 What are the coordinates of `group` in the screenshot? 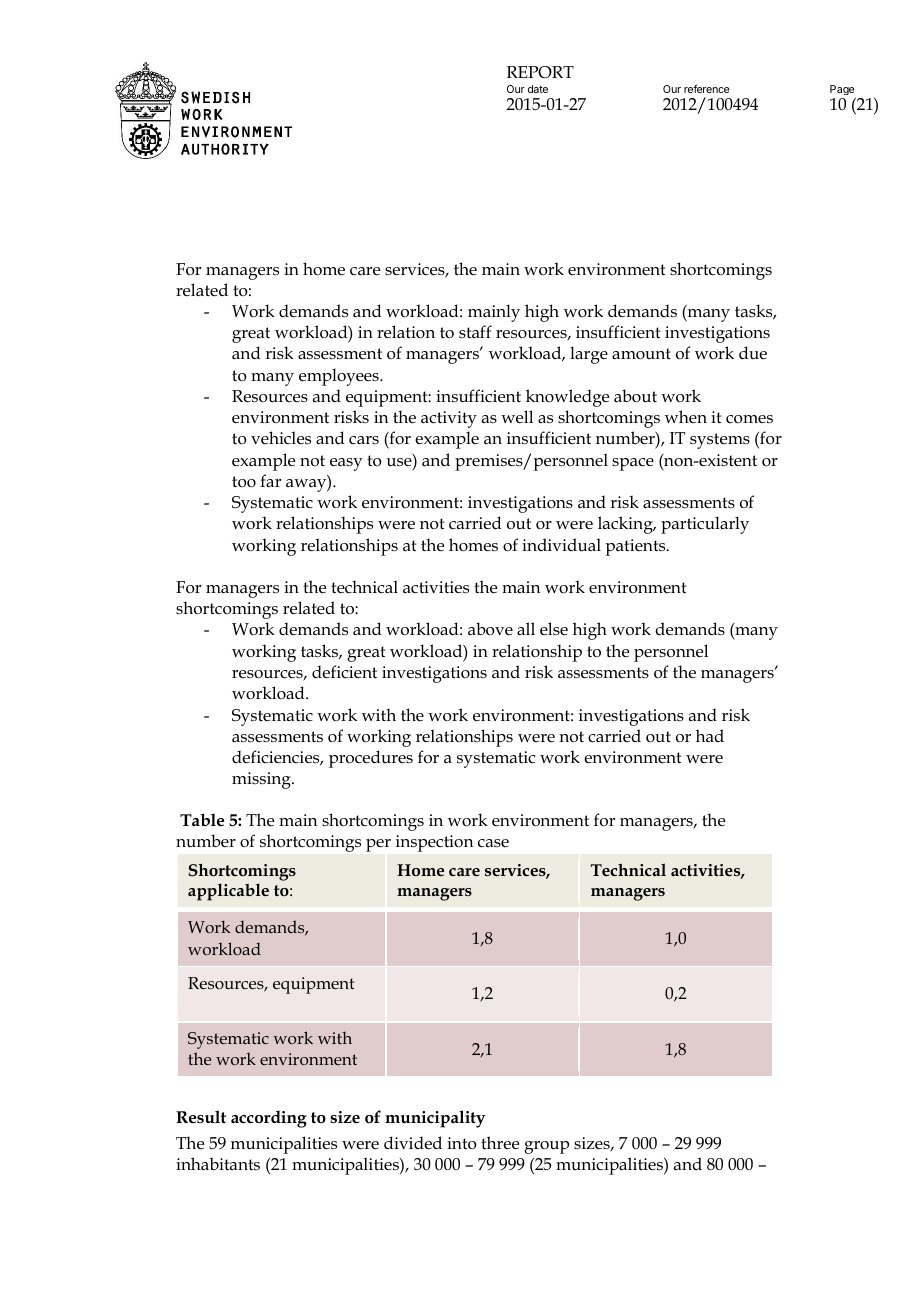 It's located at (546, 1147).
